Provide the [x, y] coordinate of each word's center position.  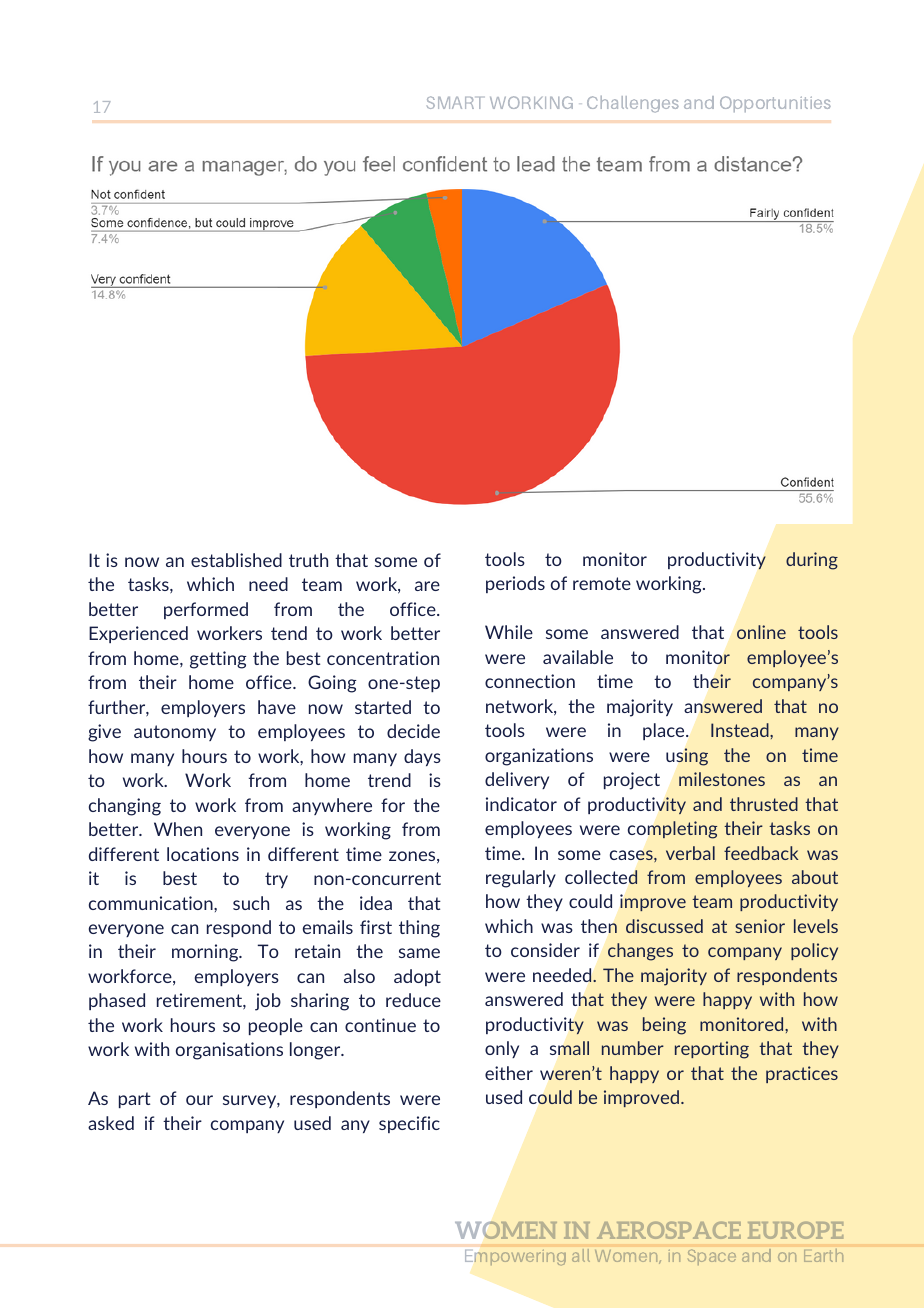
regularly [521, 879]
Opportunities [775, 104]
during [812, 561]
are [427, 586]
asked [111, 1123]
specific [409, 1124]
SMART [454, 102]
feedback [761, 853]
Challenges [633, 104]
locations [203, 854]
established [236, 560]
